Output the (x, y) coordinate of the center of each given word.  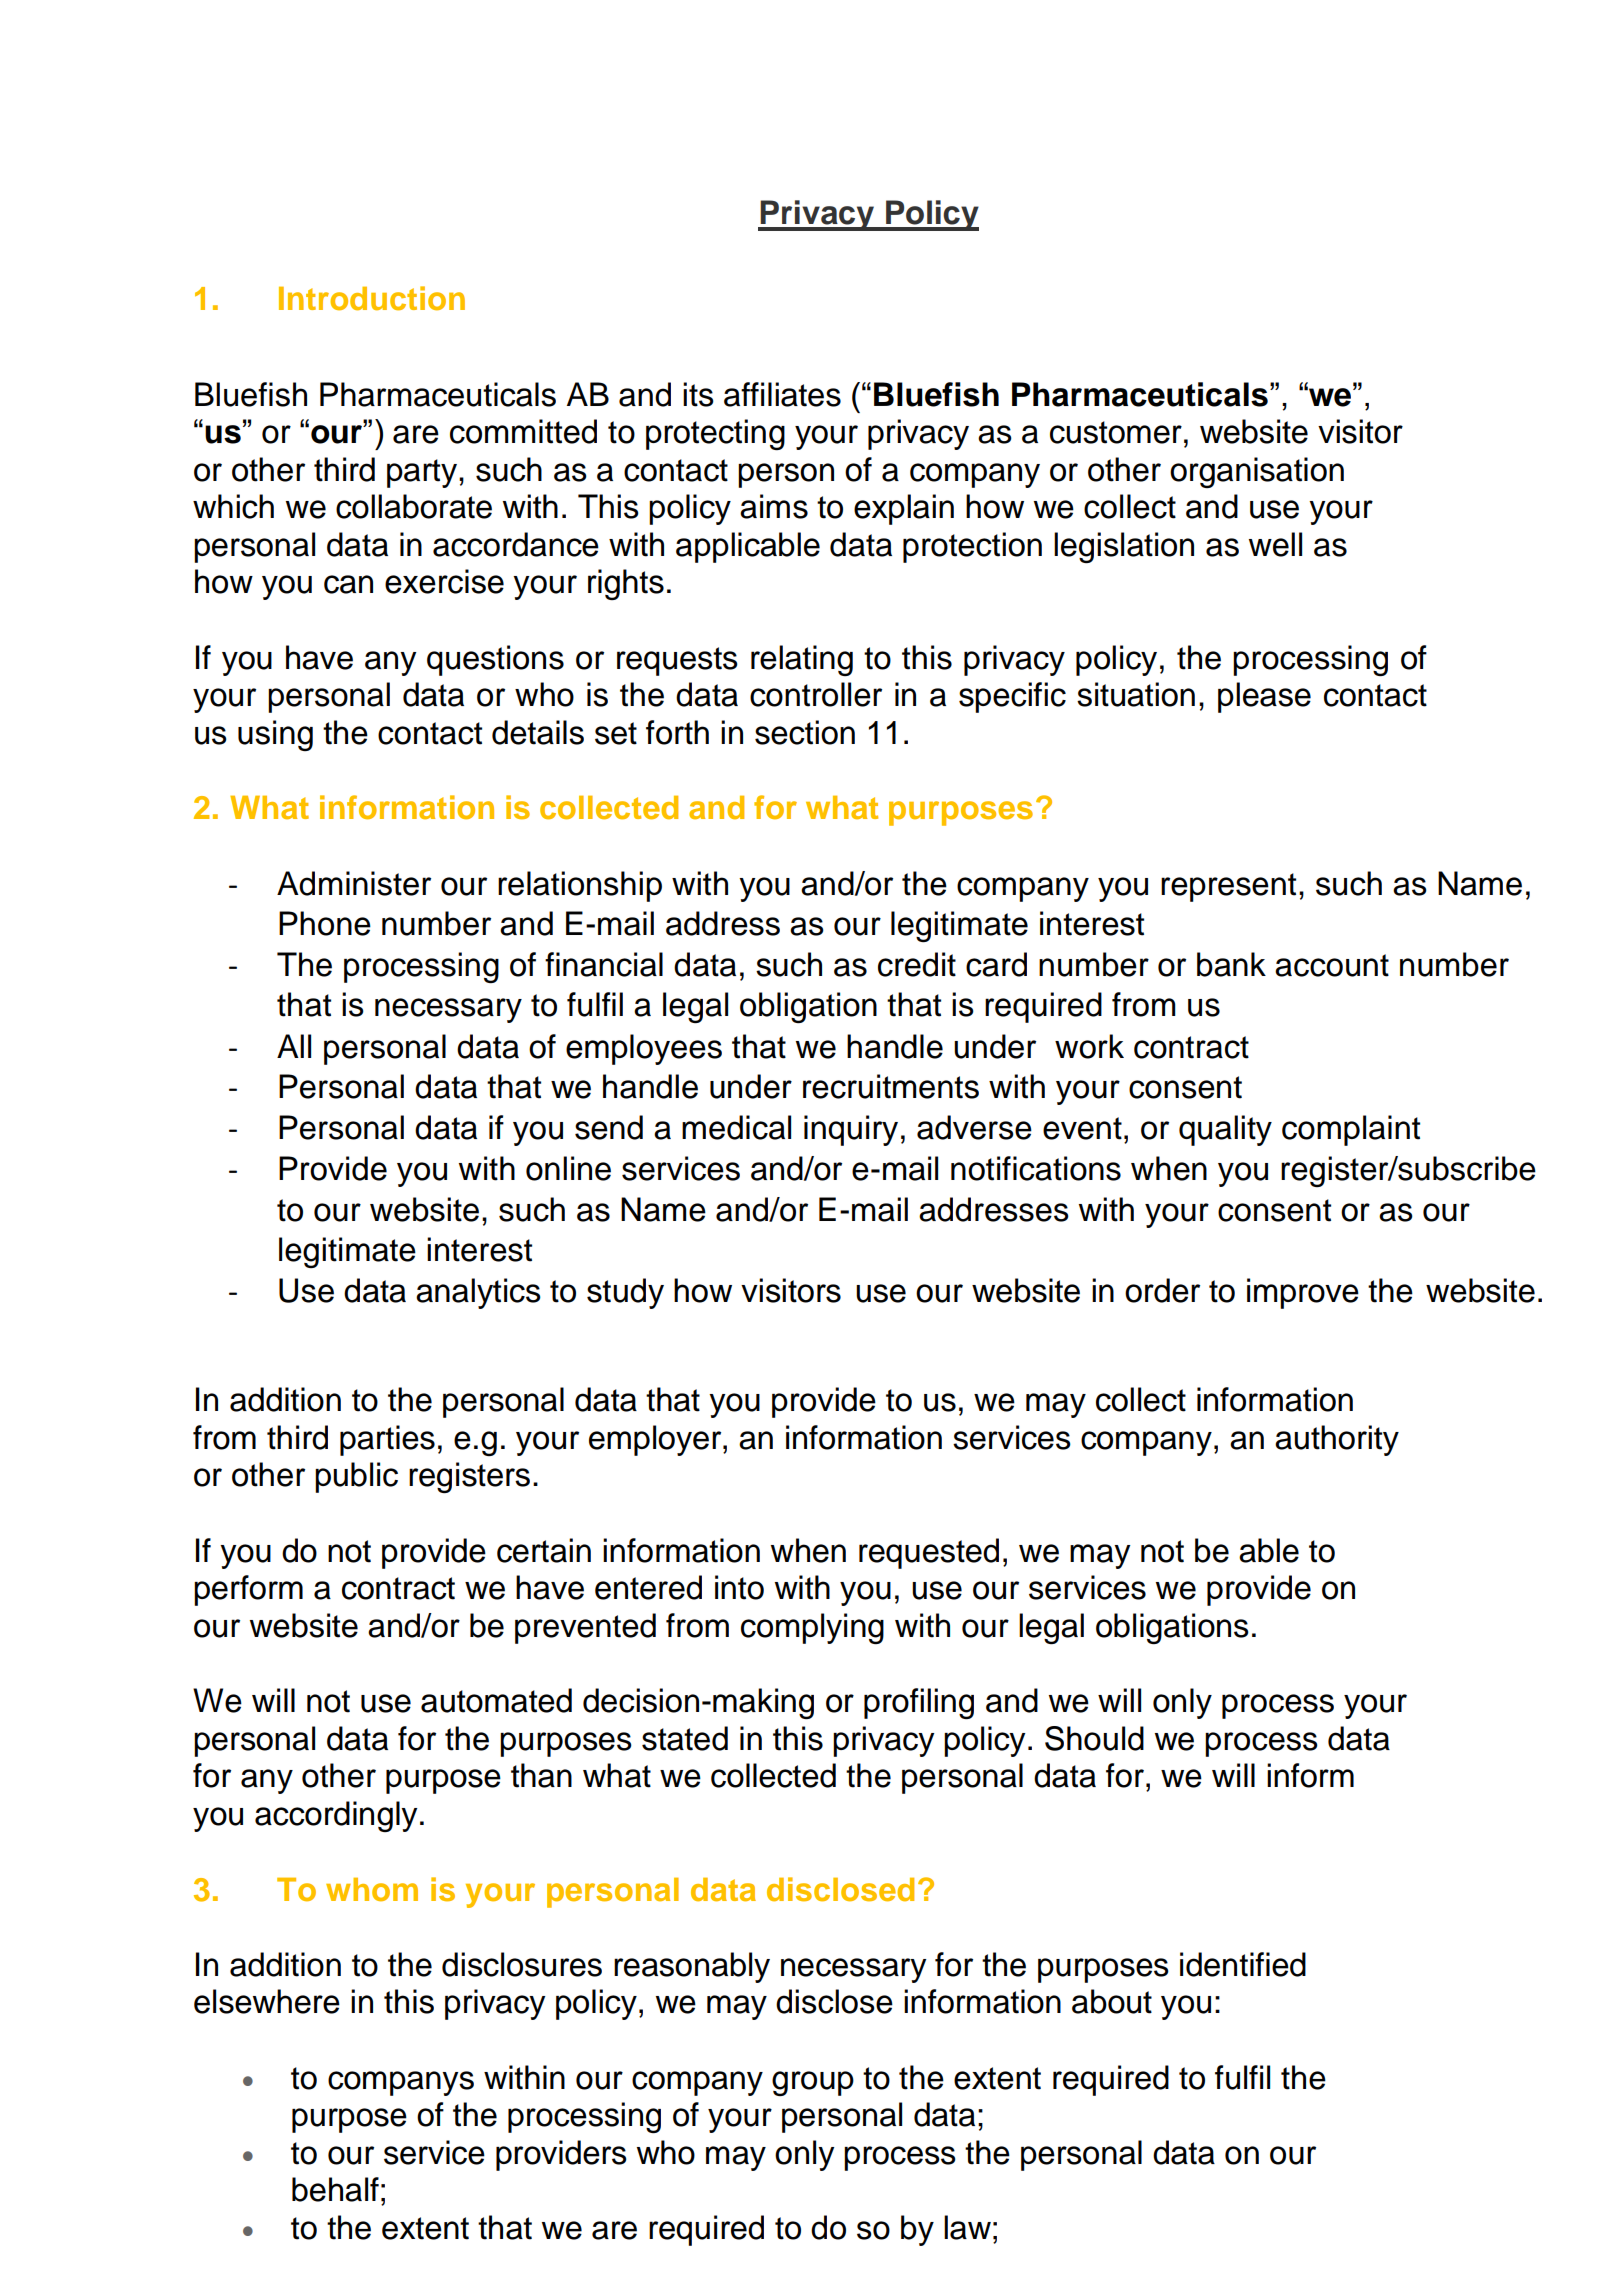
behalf (335, 2189)
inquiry (851, 1130)
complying (812, 1628)
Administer (354, 883)
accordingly (336, 1816)
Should (1094, 1738)
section (805, 732)
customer (1116, 432)
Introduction (372, 298)
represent (1228, 887)
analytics (478, 1293)
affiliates (782, 394)
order (1162, 1290)
